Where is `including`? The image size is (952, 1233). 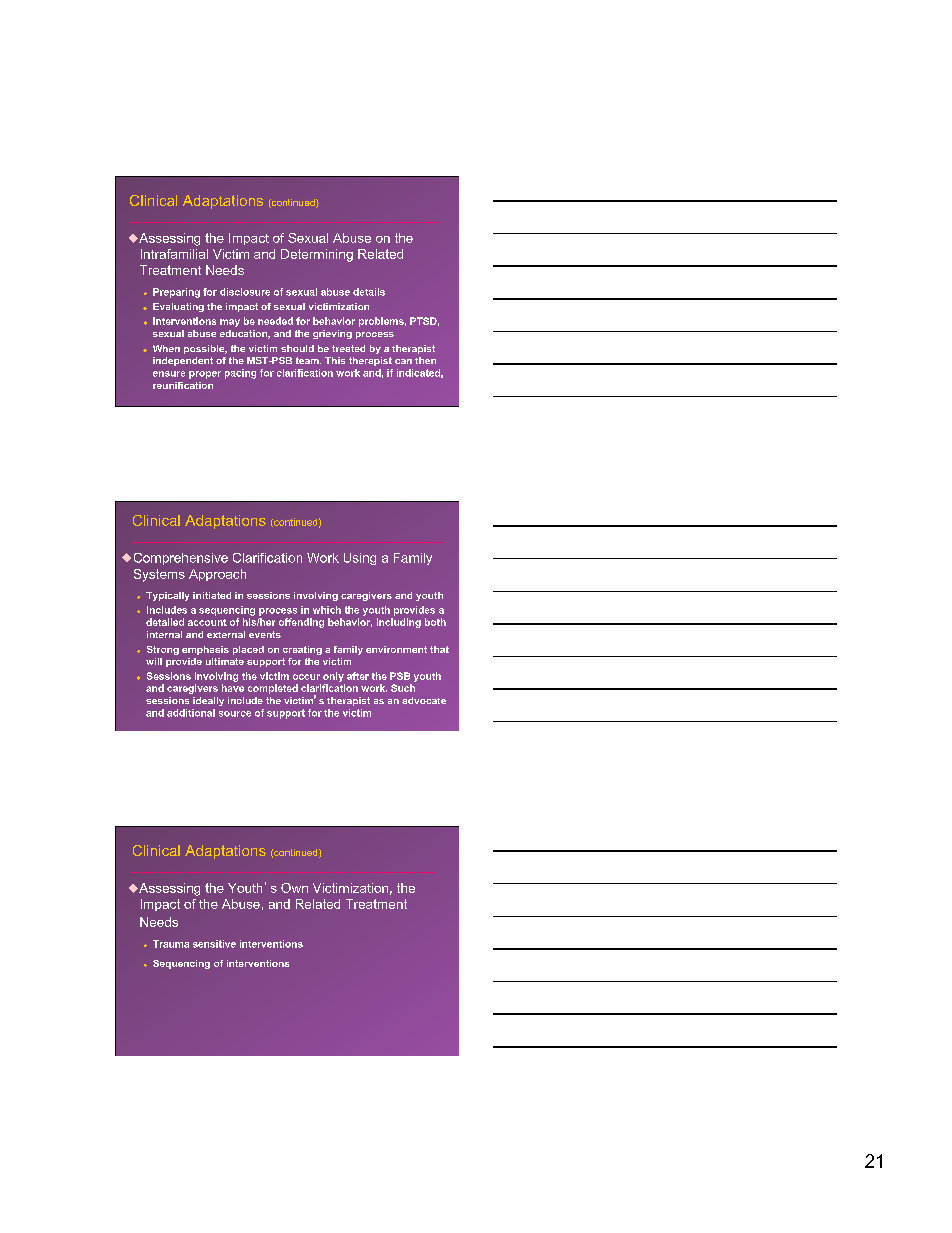
including is located at coordinates (399, 623).
